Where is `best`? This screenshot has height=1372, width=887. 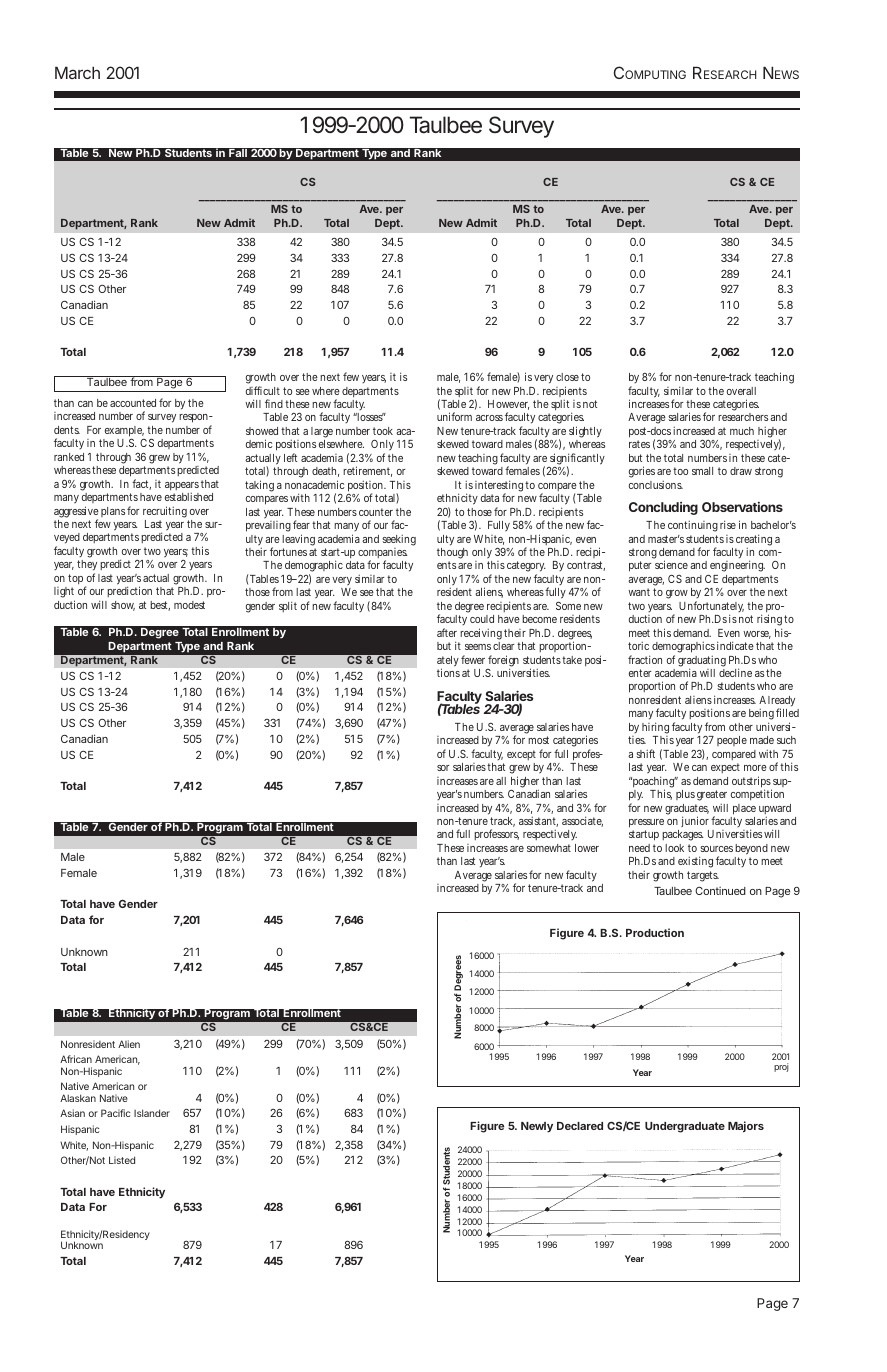 best is located at coordinates (160, 606).
